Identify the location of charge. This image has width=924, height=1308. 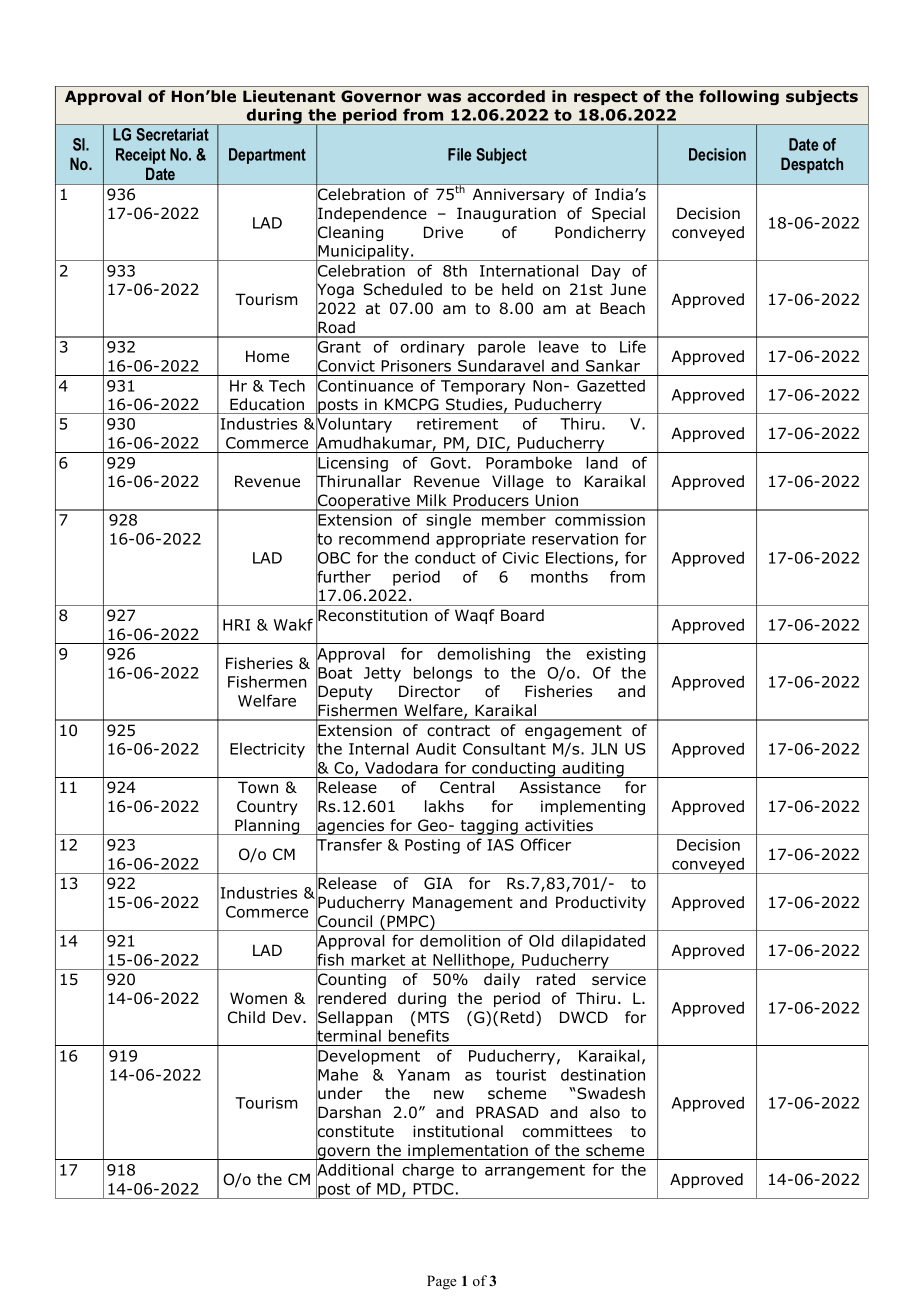
(428, 1171).
